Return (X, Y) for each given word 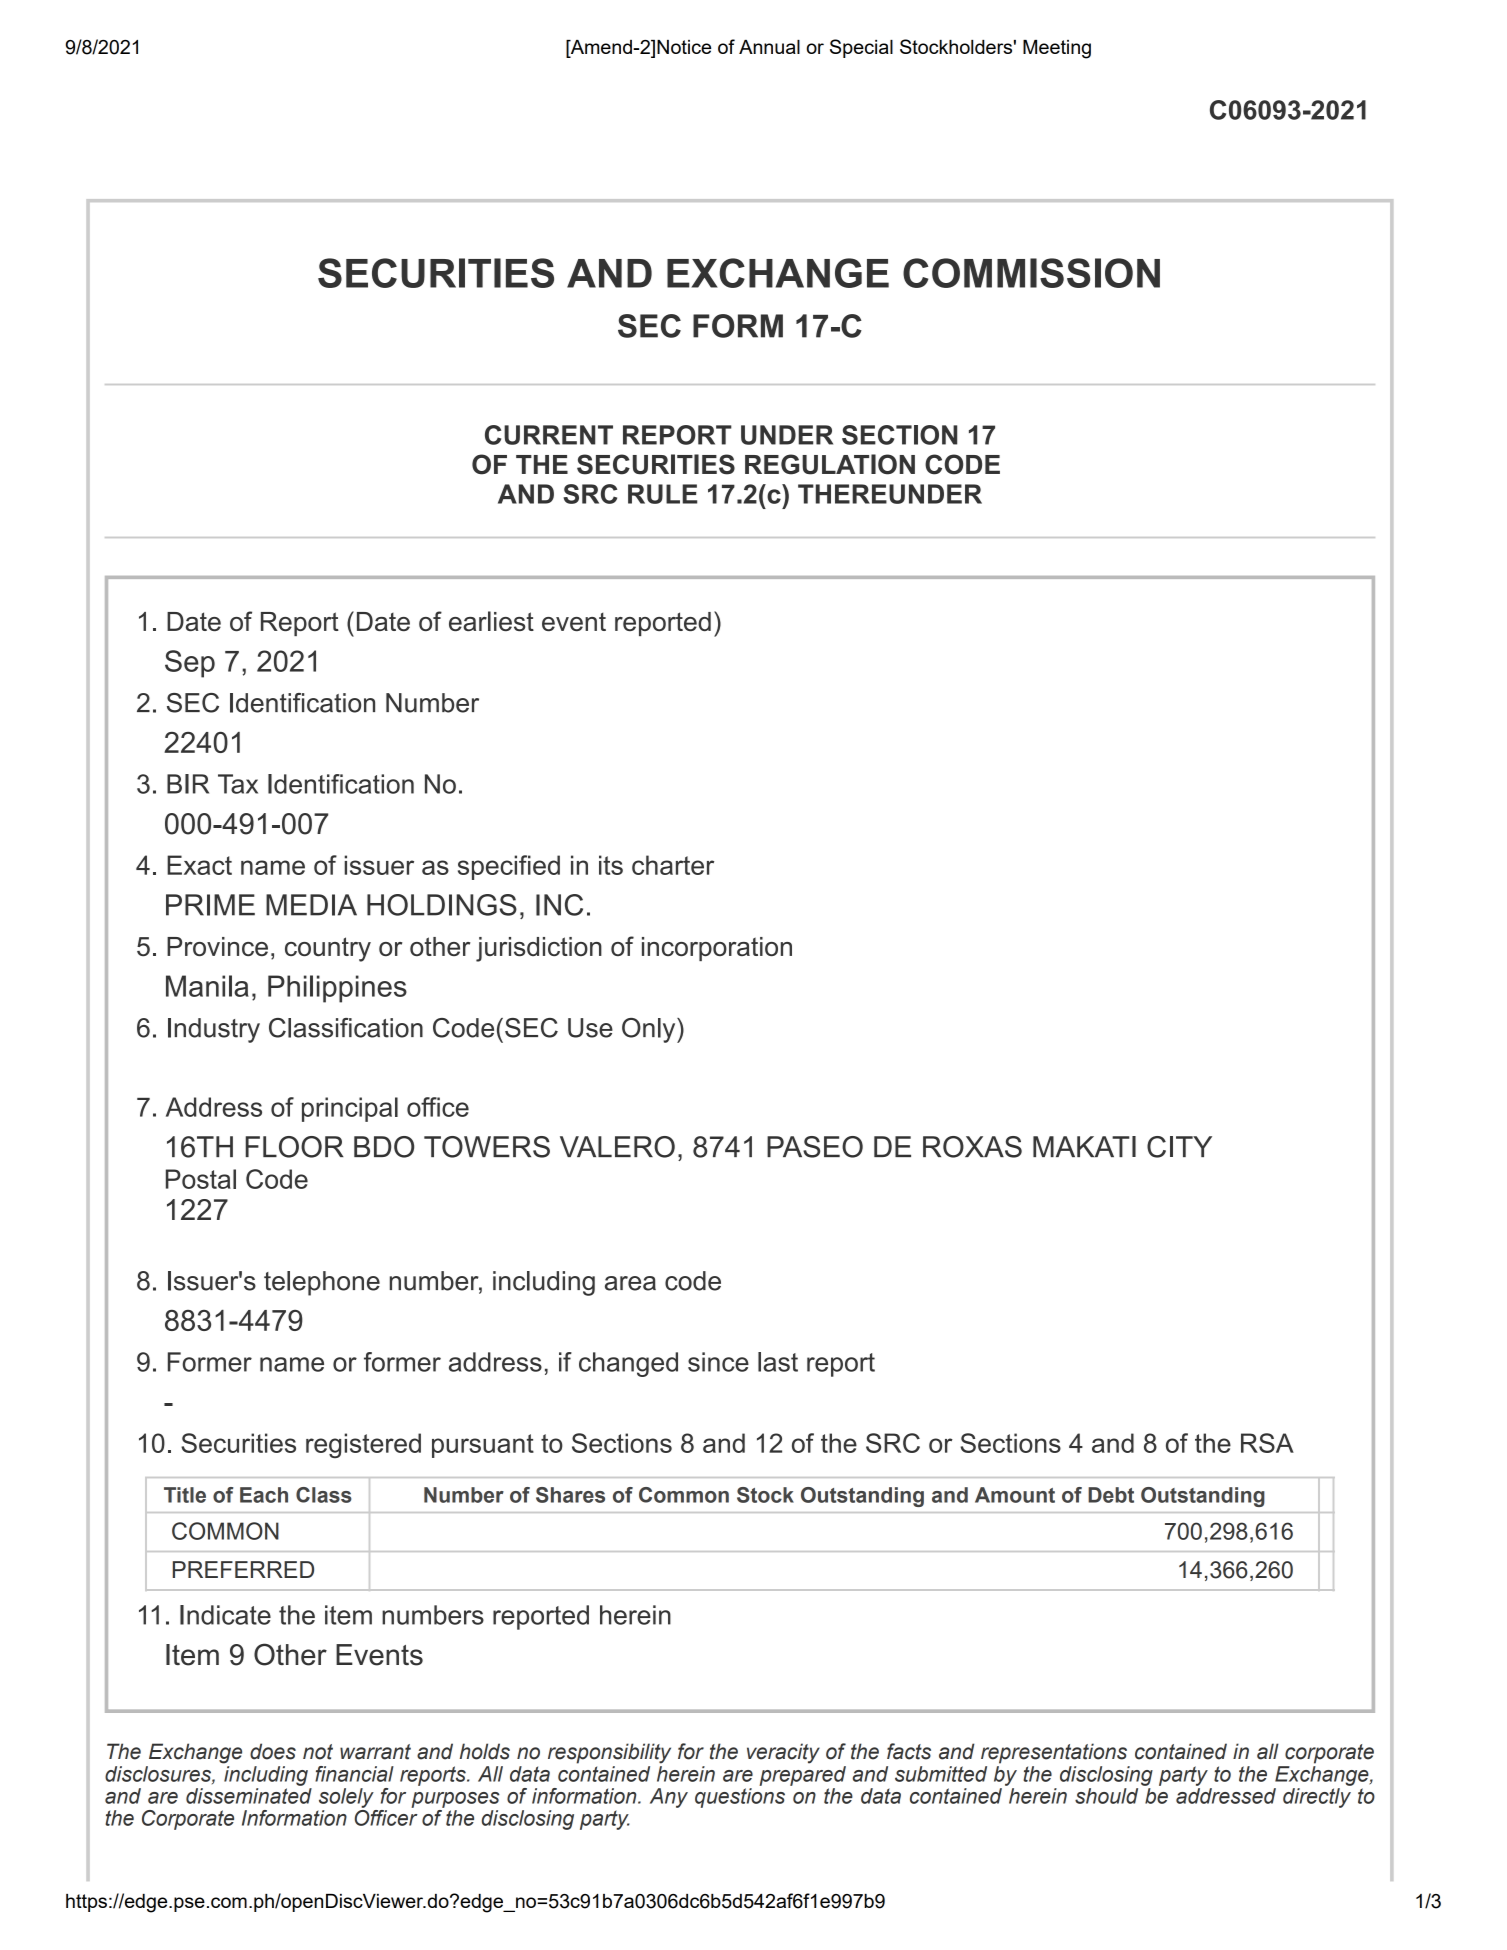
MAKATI (1084, 1146)
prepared (802, 1774)
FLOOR (294, 1147)
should (1106, 1796)
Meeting (1057, 49)
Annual (769, 47)
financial (354, 1774)
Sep (190, 664)
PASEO (815, 1147)
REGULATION (830, 464)
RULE (662, 494)
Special (861, 48)
